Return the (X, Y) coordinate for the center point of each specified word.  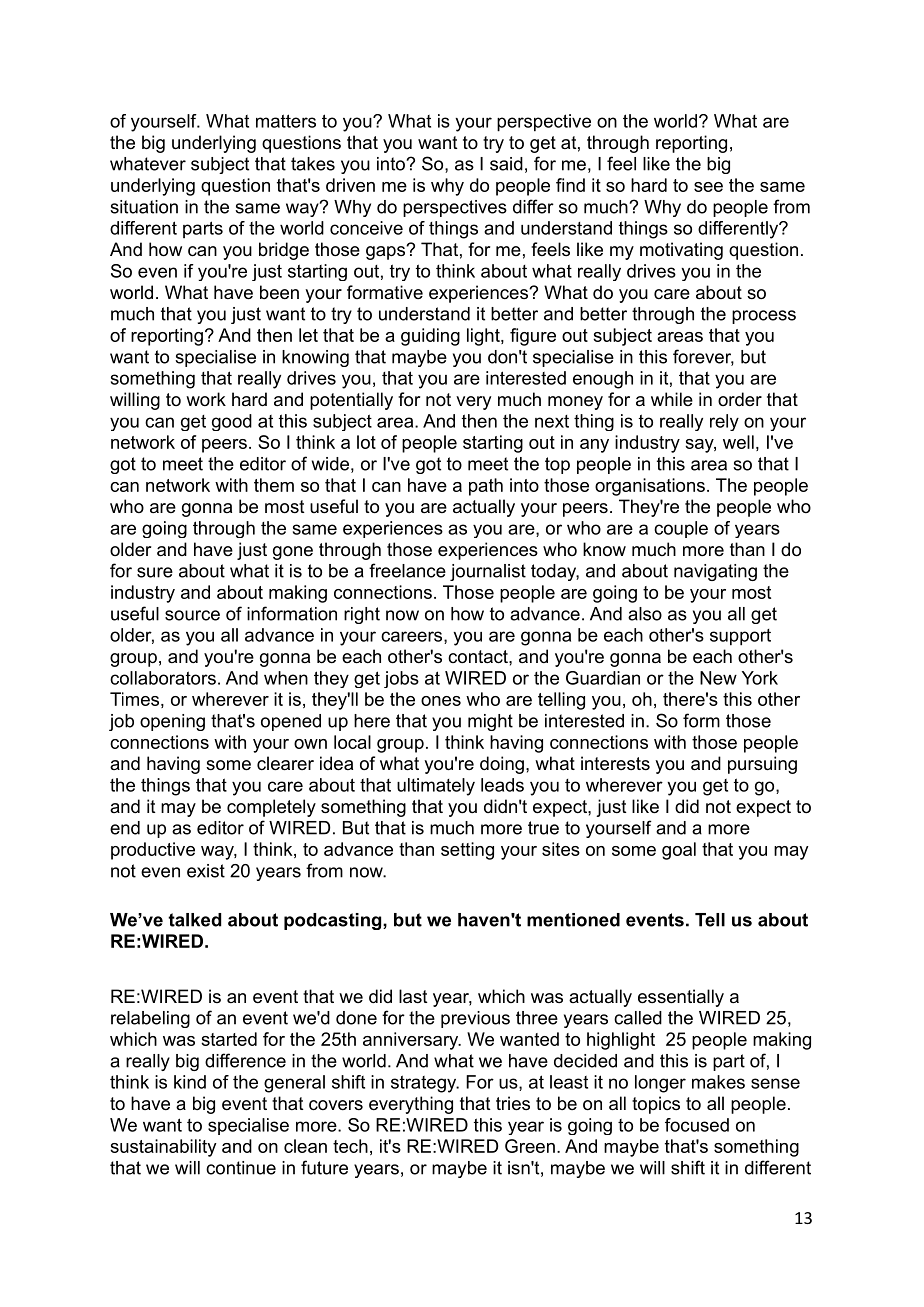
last (413, 996)
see (708, 187)
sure (155, 572)
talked (194, 920)
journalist (488, 572)
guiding (430, 337)
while (672, 399)
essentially (681, 998)
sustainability (163, 1148)
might (490, 722)
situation (144, 207)
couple (681, 529)
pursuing (762, 765)
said (506, 164)
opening (172, 722)
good (232, 422)
